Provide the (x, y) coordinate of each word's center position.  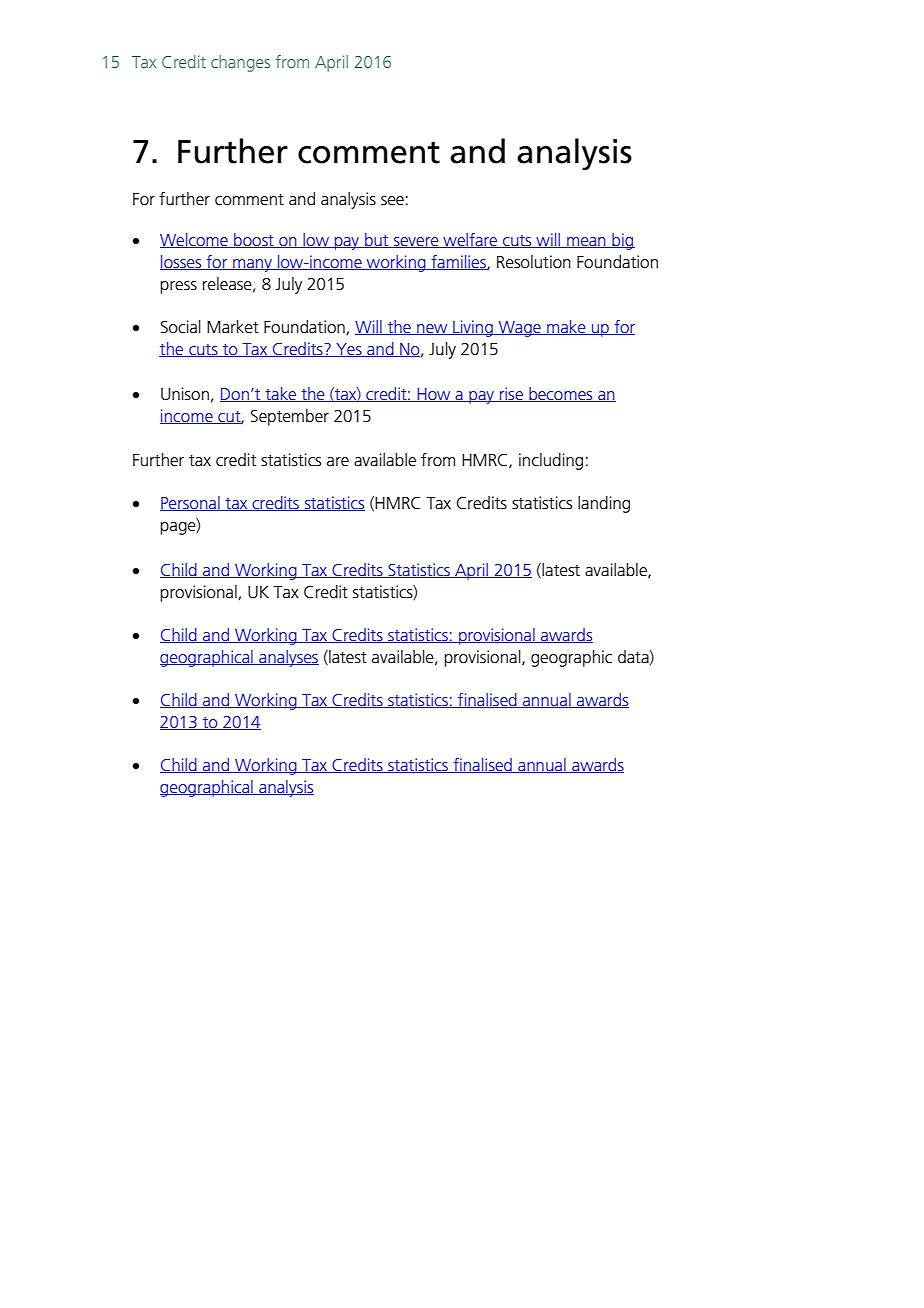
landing (604, 504)
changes (240, 63)
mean (586, 242)
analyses (288, 658)
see (392, 201)
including (551, 461)
